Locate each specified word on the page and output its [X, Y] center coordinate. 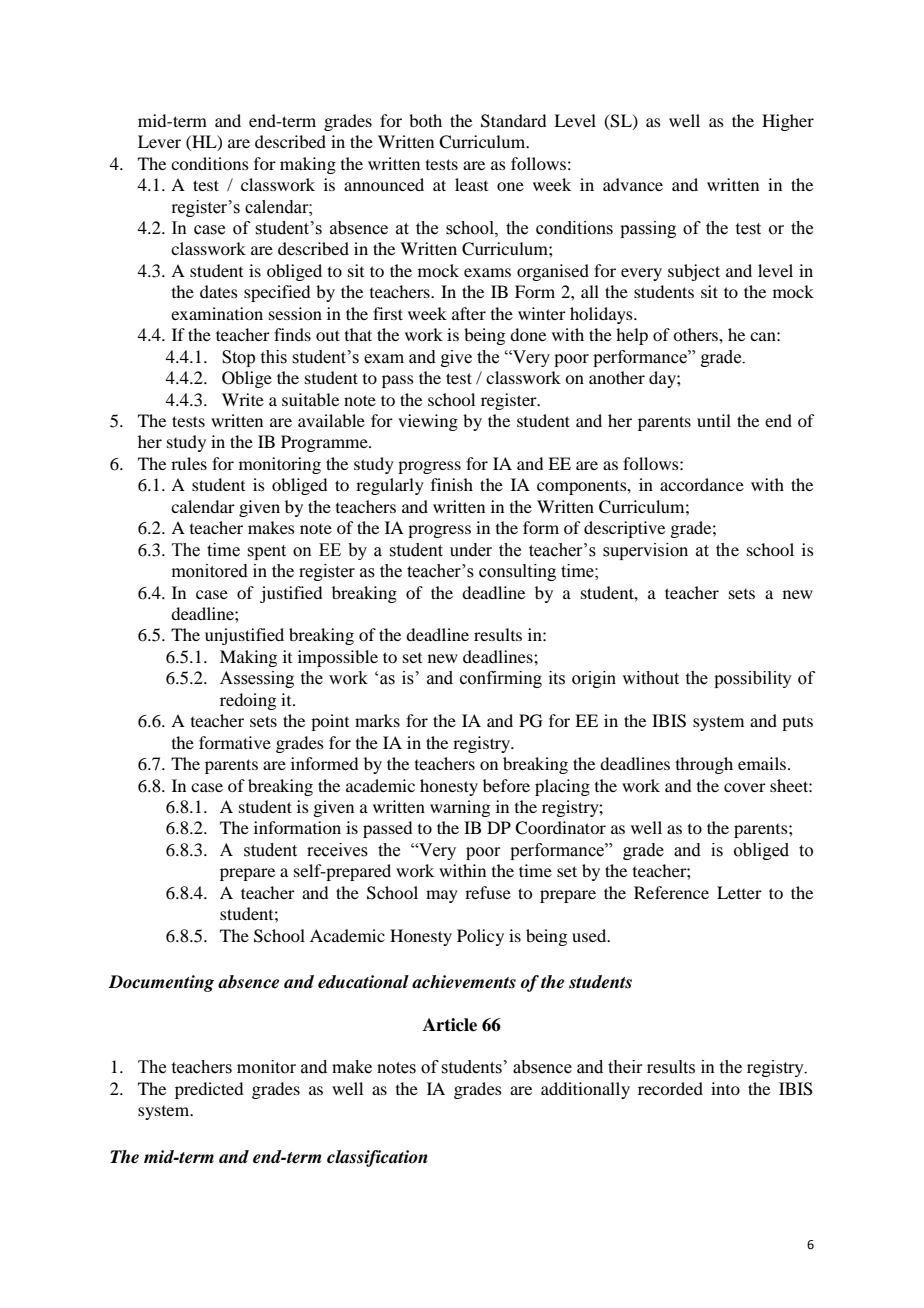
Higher [788, 122]
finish [452, 484]
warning [460, 808]
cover [745, 787]
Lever [159, 141]
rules [189, 463]
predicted [209, 1090]
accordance [702, 484]
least [471, 184]
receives [337, 850]
